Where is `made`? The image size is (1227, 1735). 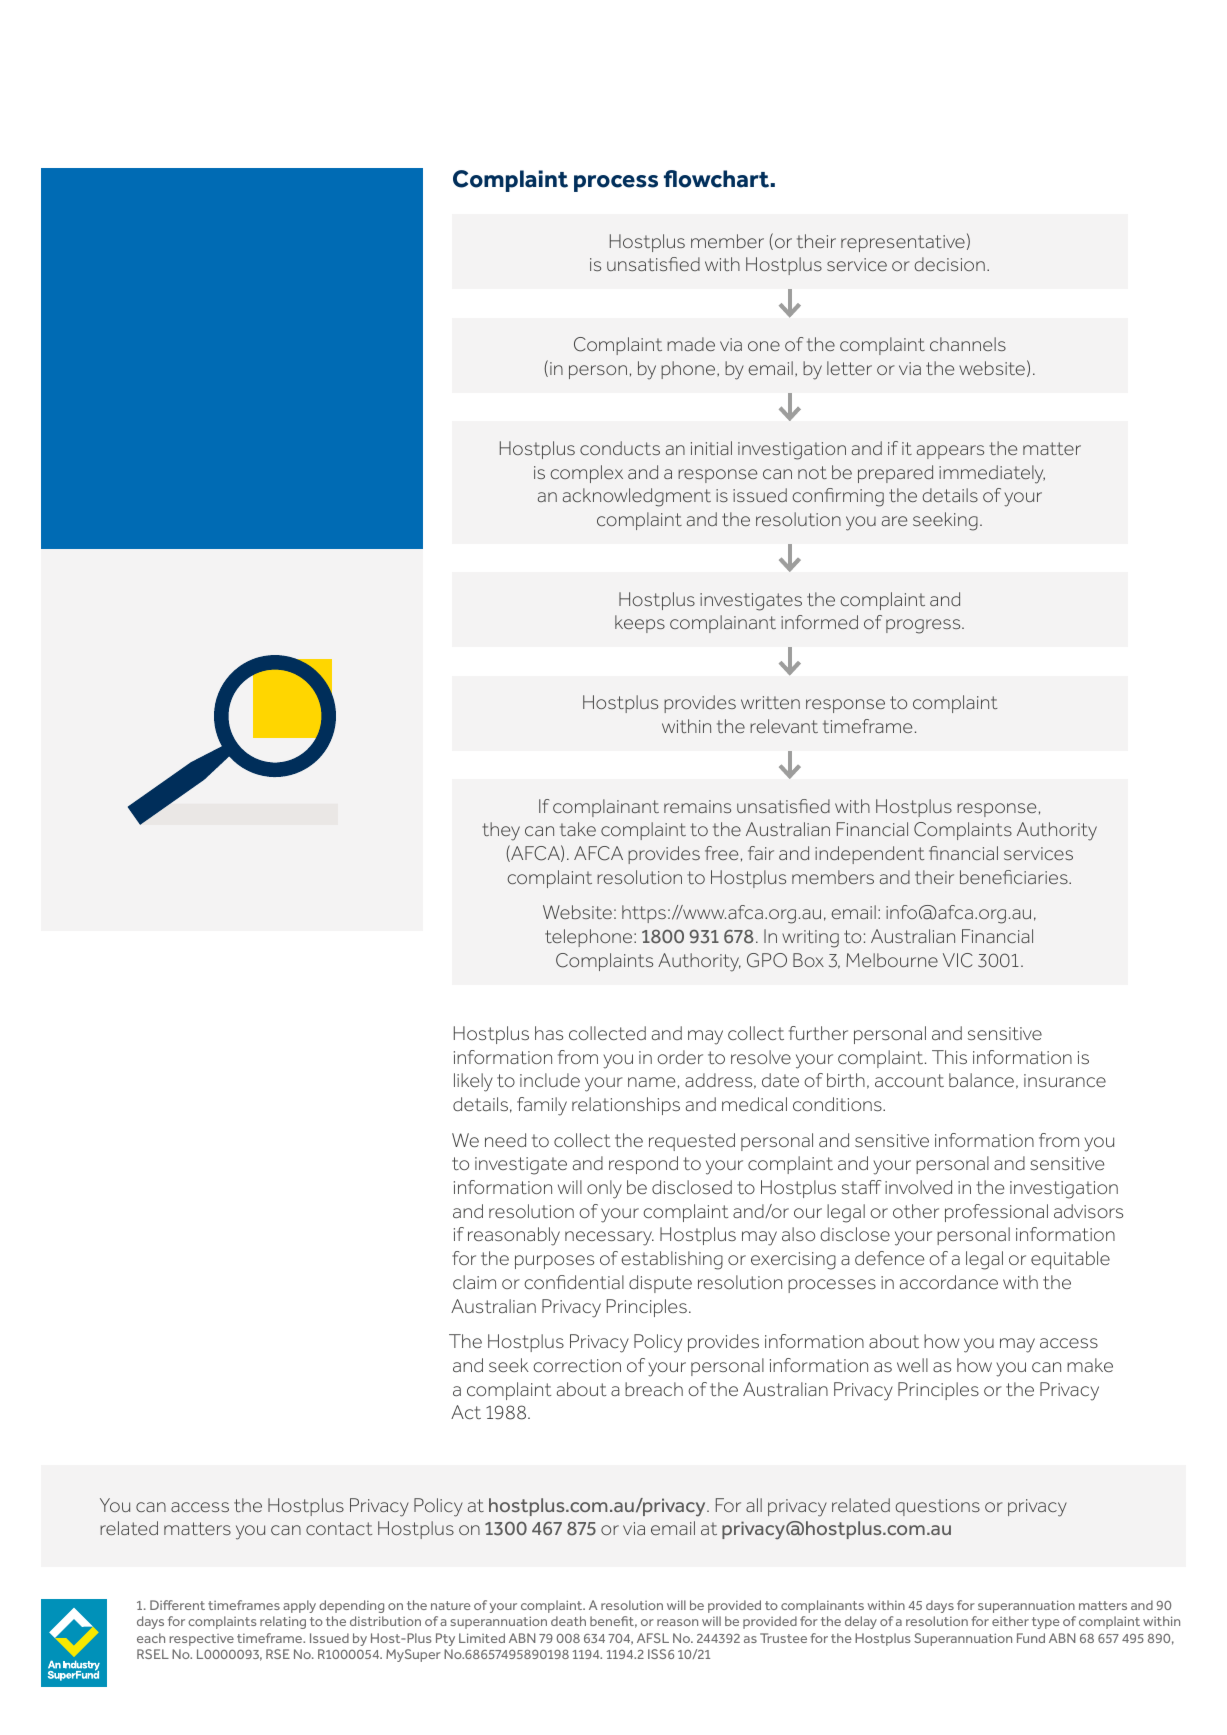
made is located at coordinates (691, 344).
